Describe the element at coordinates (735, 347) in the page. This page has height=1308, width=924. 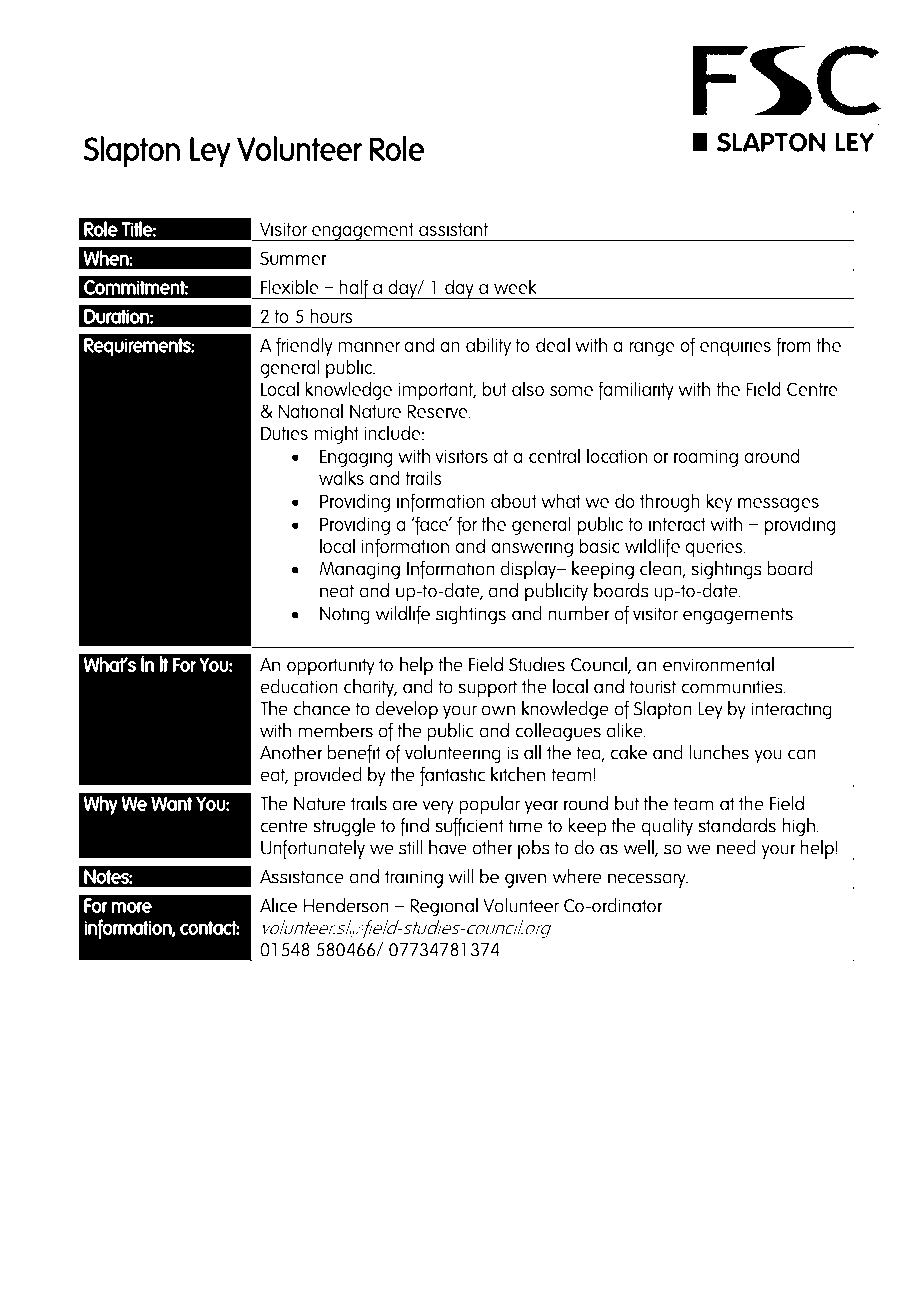
I see `enquiries` at that location.
